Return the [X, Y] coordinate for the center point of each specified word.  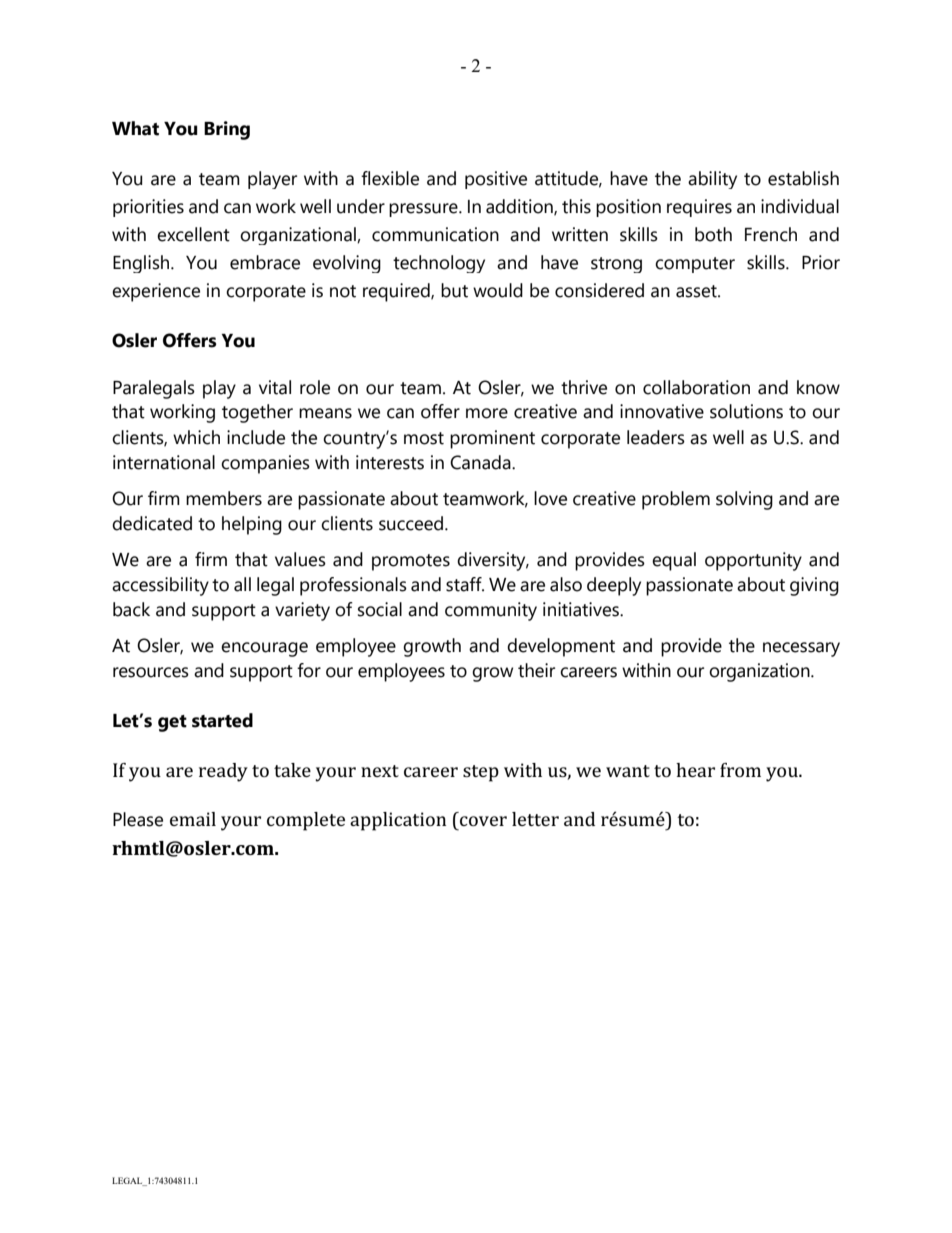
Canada [481, 462]
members [224, 498]
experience [156, 292]
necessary [801, 649]
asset [697, 291]
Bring [227, 130]
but [454, 290]
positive [496, 180]
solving [744, 500]
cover [483, 821]
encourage [264, 649]
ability [712, 180]
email [193, 819]
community [491, 611]
